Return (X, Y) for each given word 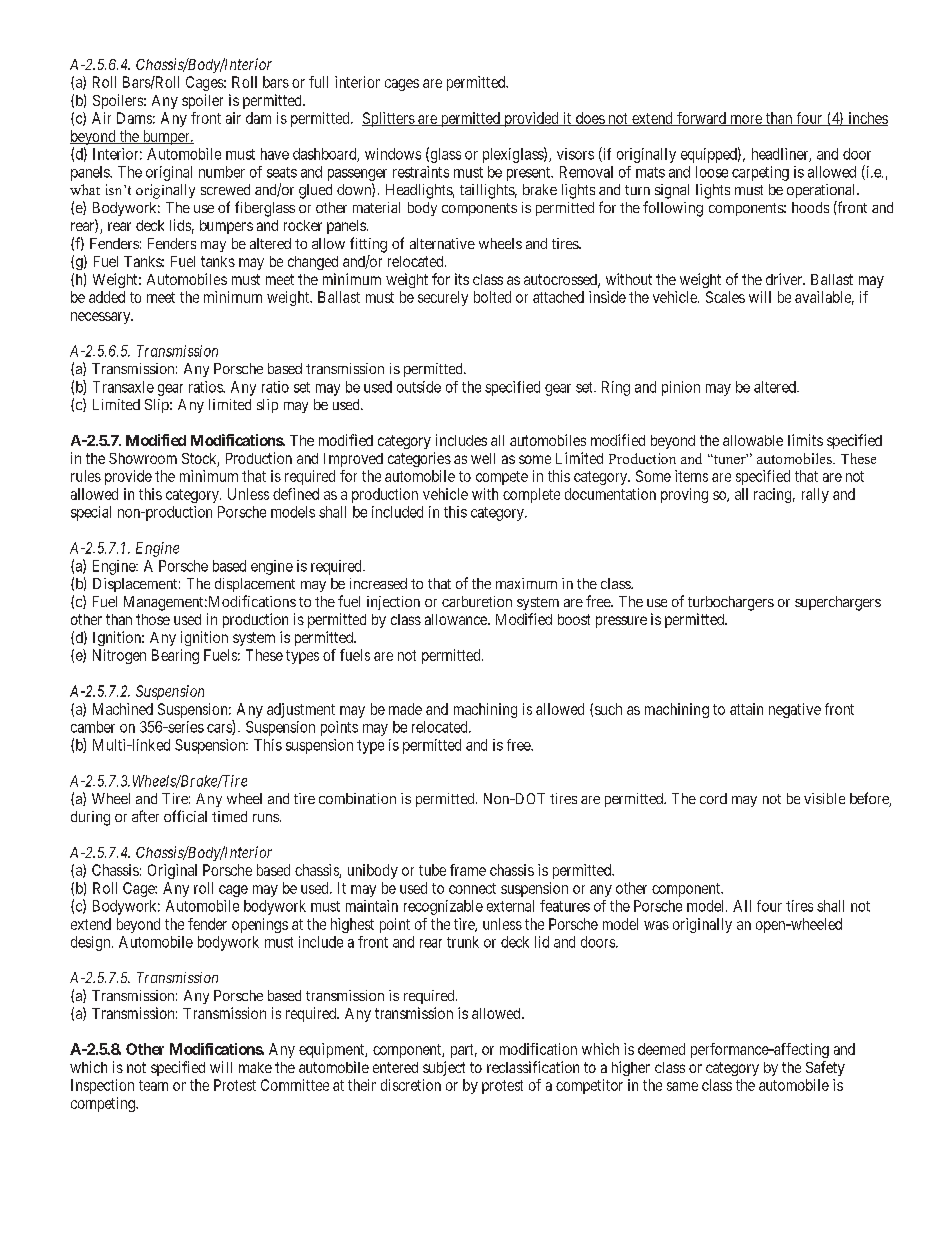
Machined (123, 709)
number (222, 172)
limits (805, 440)
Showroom (143, 458)
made (405, 709)
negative (795, 710)
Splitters (389, 119)
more (746, 120)
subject (444, 1068)
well (483, 458)
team (153, 1085)
